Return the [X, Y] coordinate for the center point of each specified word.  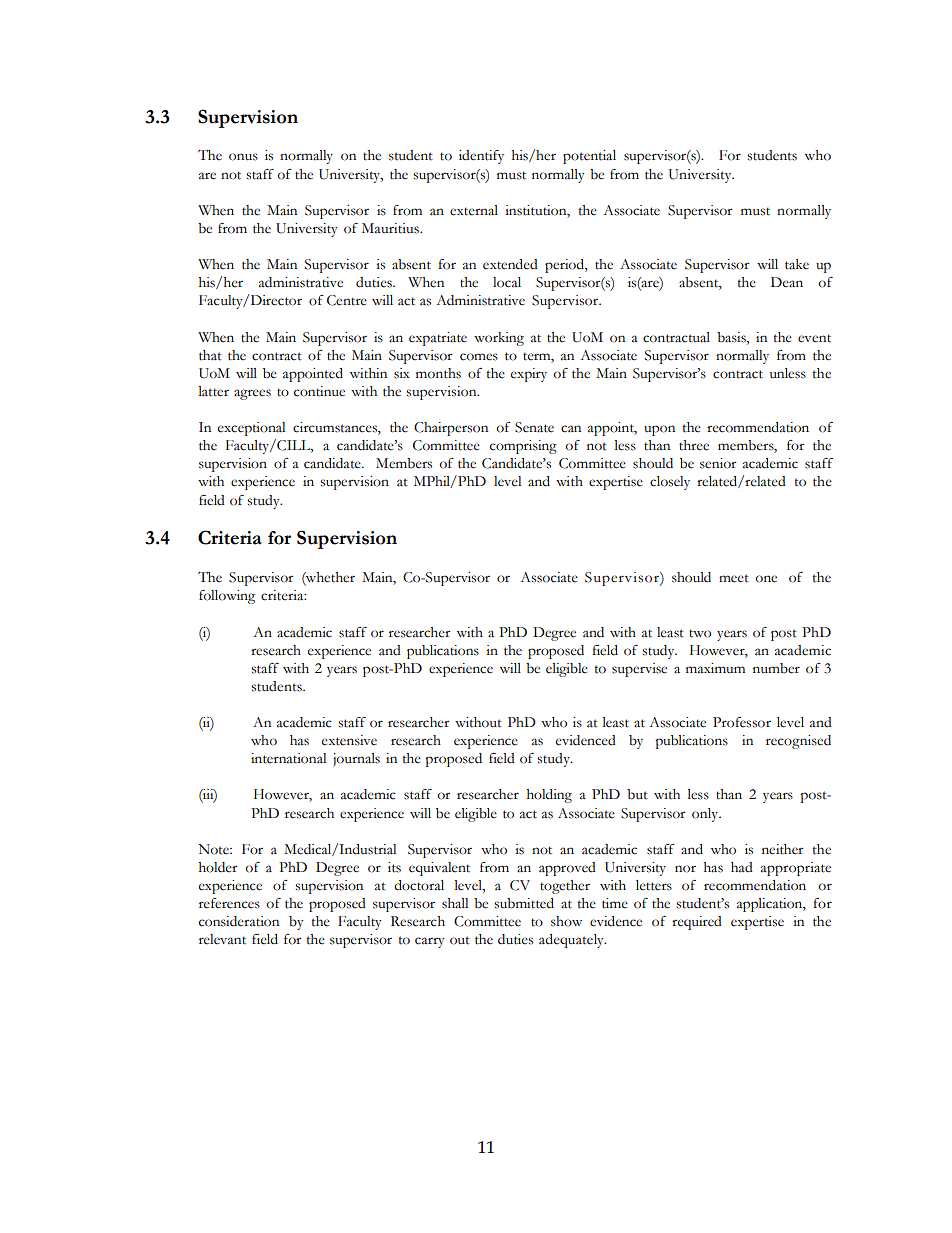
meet [734, 578]
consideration [239, 921]
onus [243, 157]
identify [481, 157]
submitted [524, 903]
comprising [523, 447]
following [227, 597]
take [797, 264]
